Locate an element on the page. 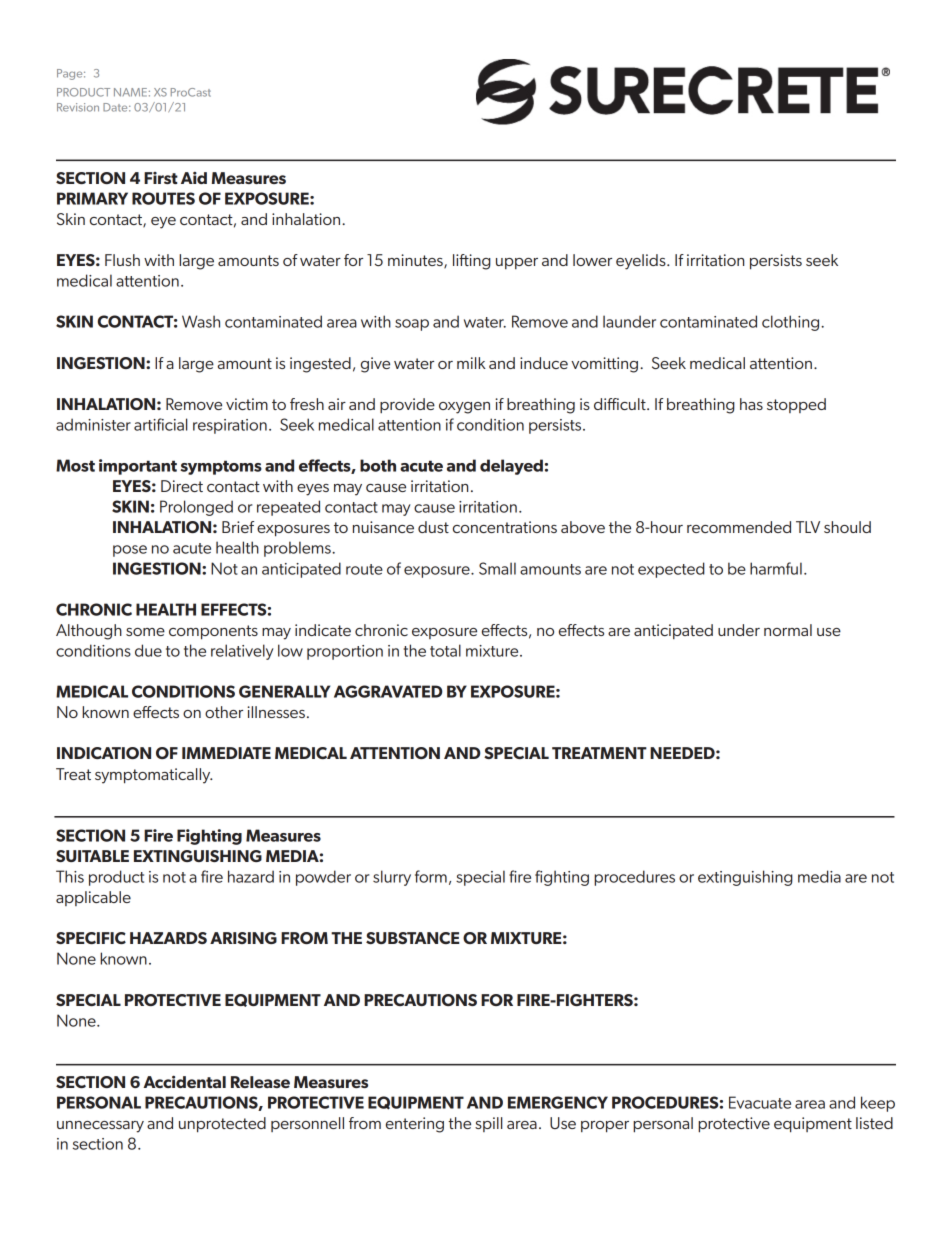  Small is located at coordinates (497, 568).
